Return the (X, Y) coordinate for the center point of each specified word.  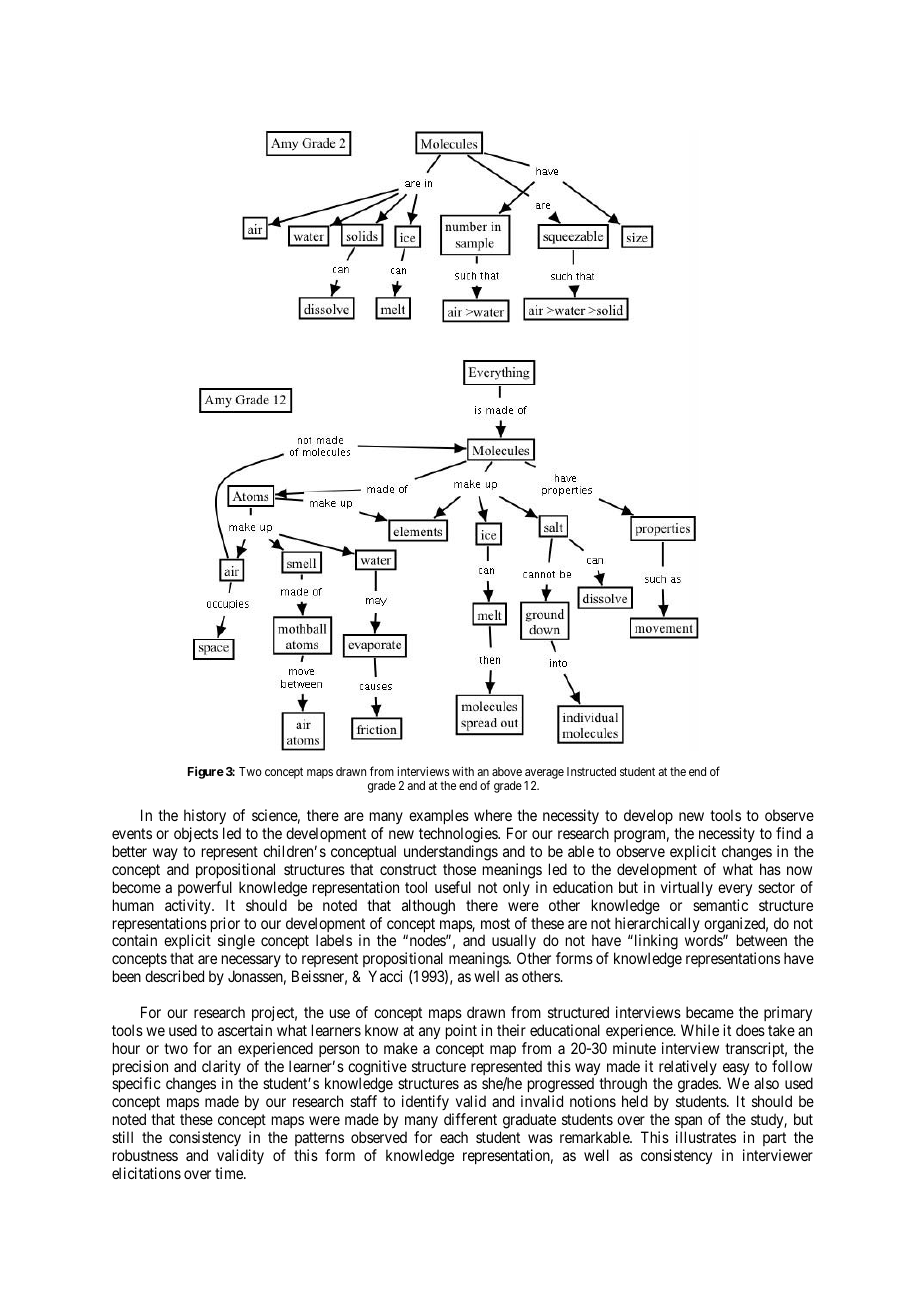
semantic (720, 905)
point (461, 1031)
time (230, 1173)
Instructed (591, 771)
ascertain (245, 1030)
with (463, 771)
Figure (206, 772)
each (454, 1137)
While (700, 1030)
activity (189, 906)
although (428, 907)
